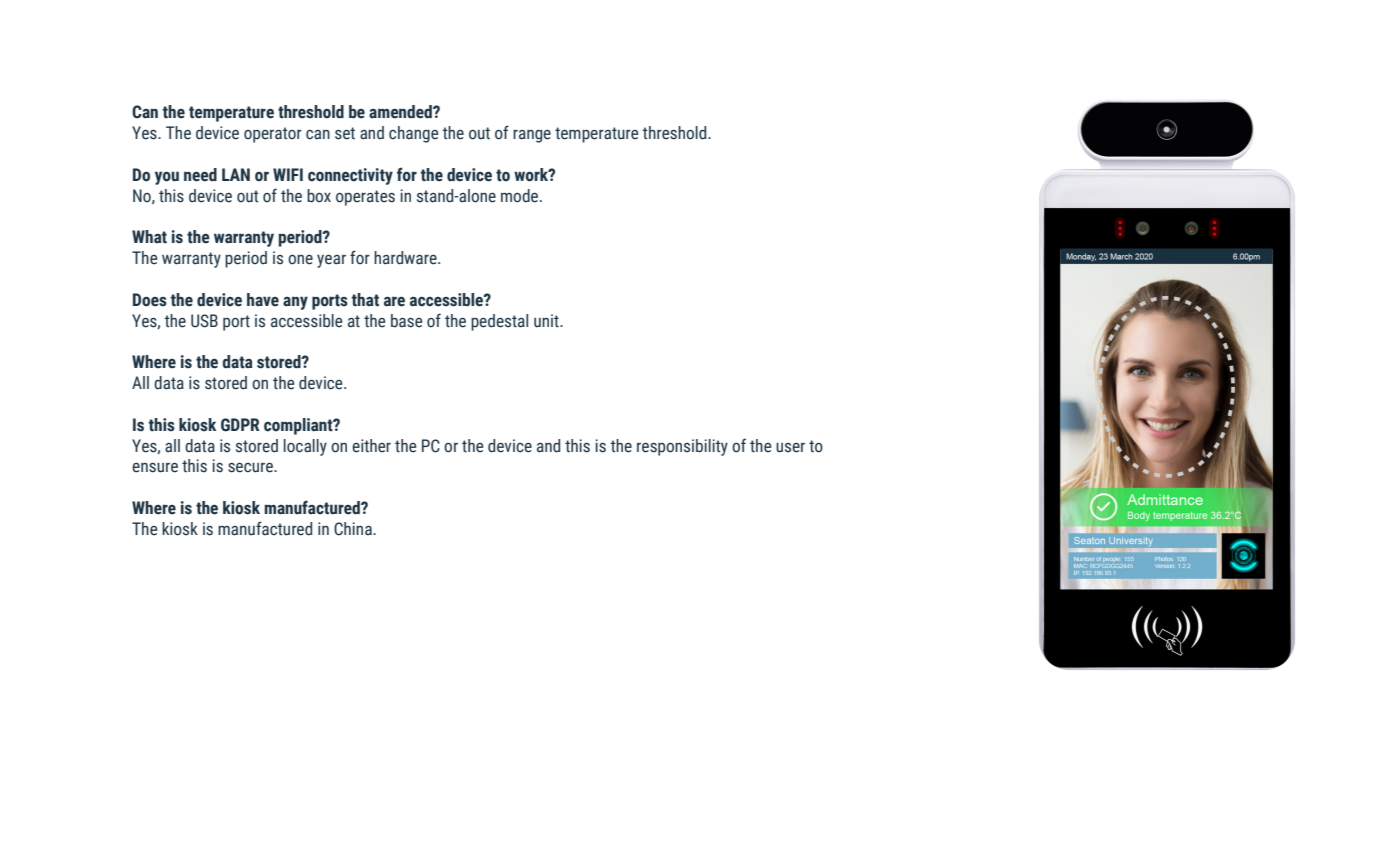  I want to click on mode, so click(521, 196).
